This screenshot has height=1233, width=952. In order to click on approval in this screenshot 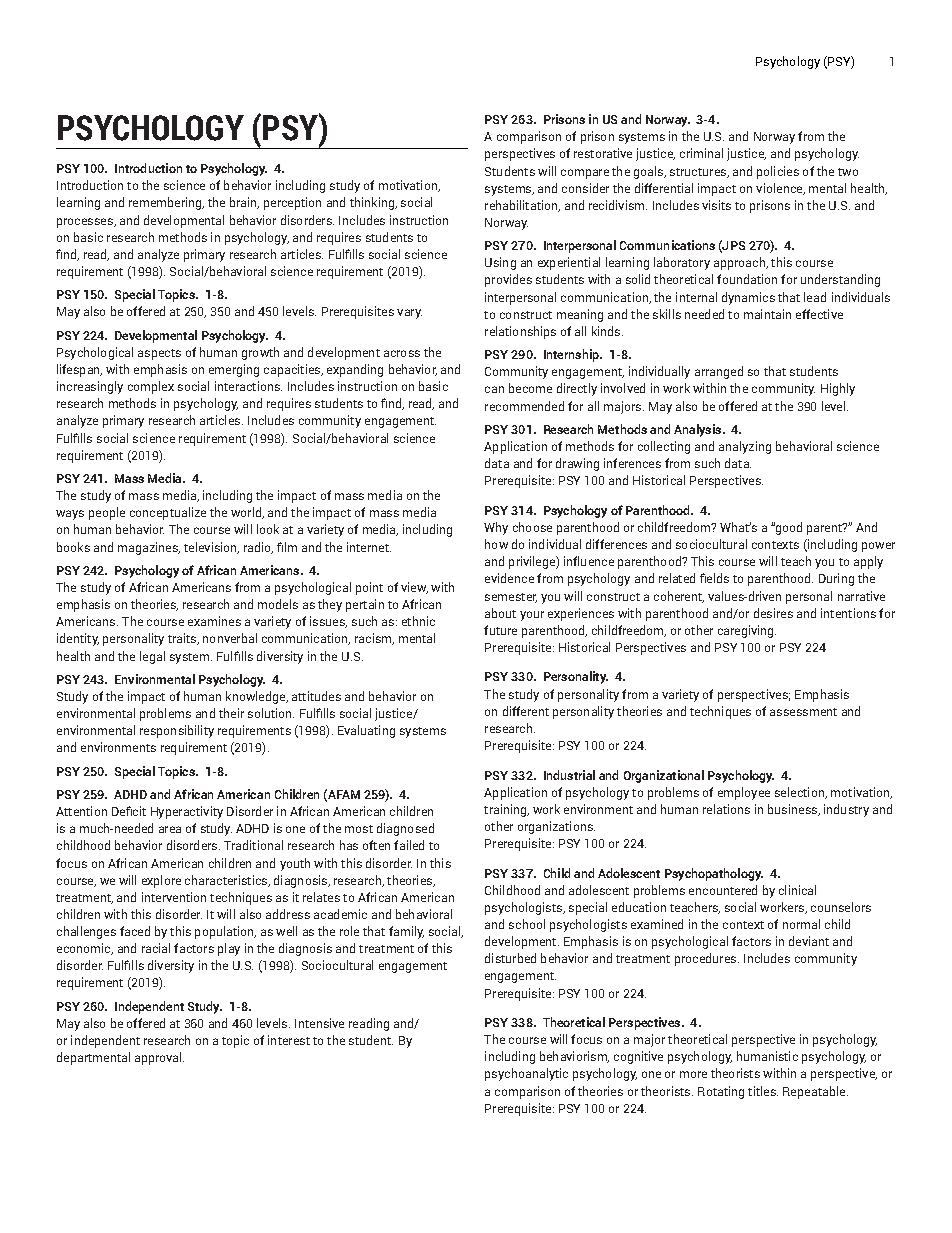, I will do `click(159, 1058)`.
